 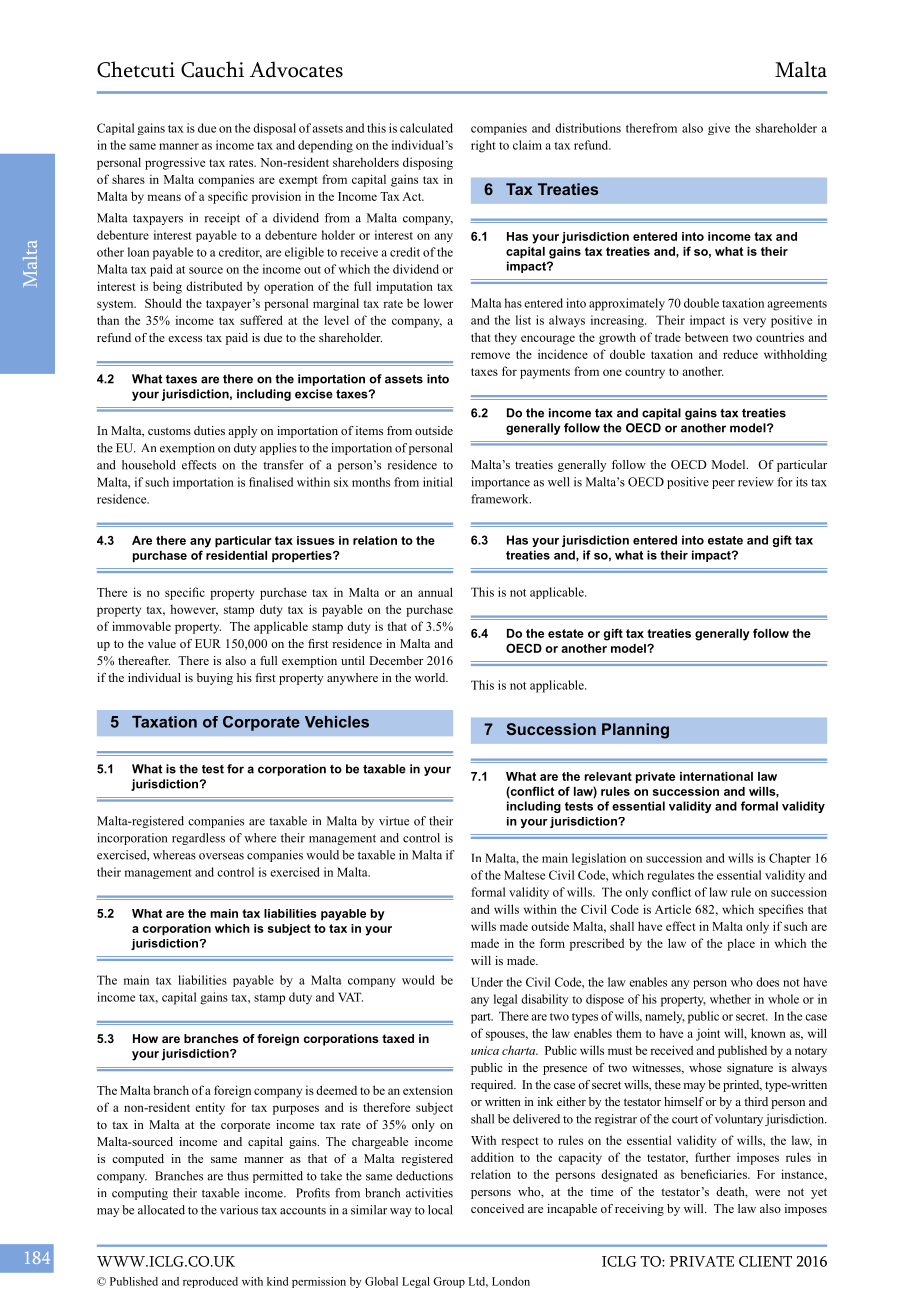 I want to click on give, so click(x=719, y=129).
